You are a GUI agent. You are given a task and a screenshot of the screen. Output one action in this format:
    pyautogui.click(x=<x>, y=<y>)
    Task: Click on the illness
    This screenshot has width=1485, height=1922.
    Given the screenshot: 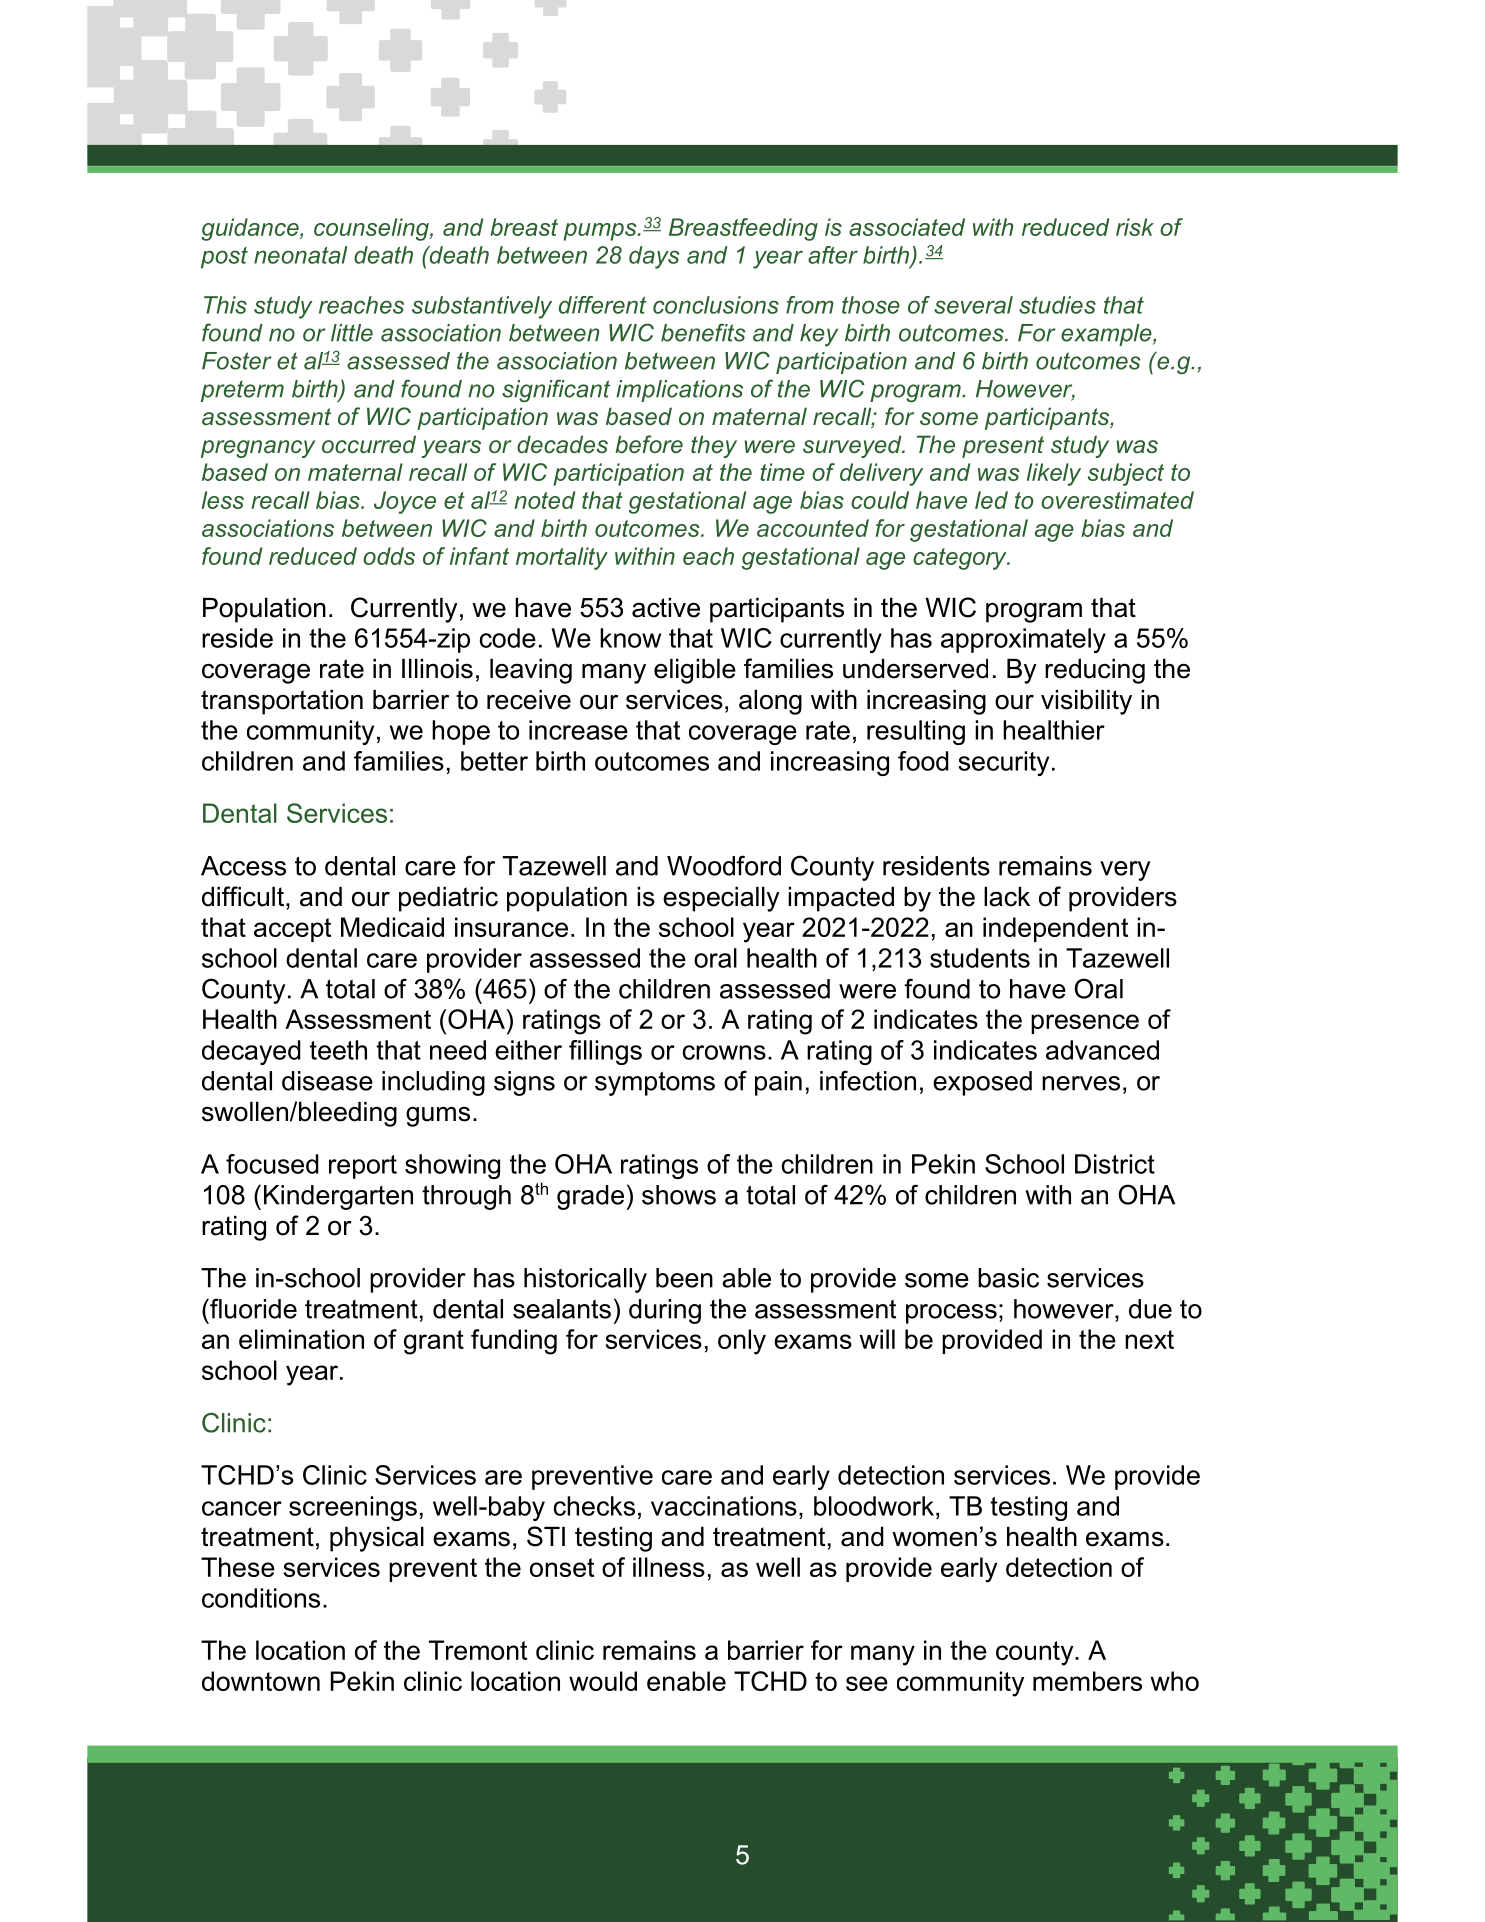 What is the action you would take?
    pyautogui.click(x=669, y=1567)
